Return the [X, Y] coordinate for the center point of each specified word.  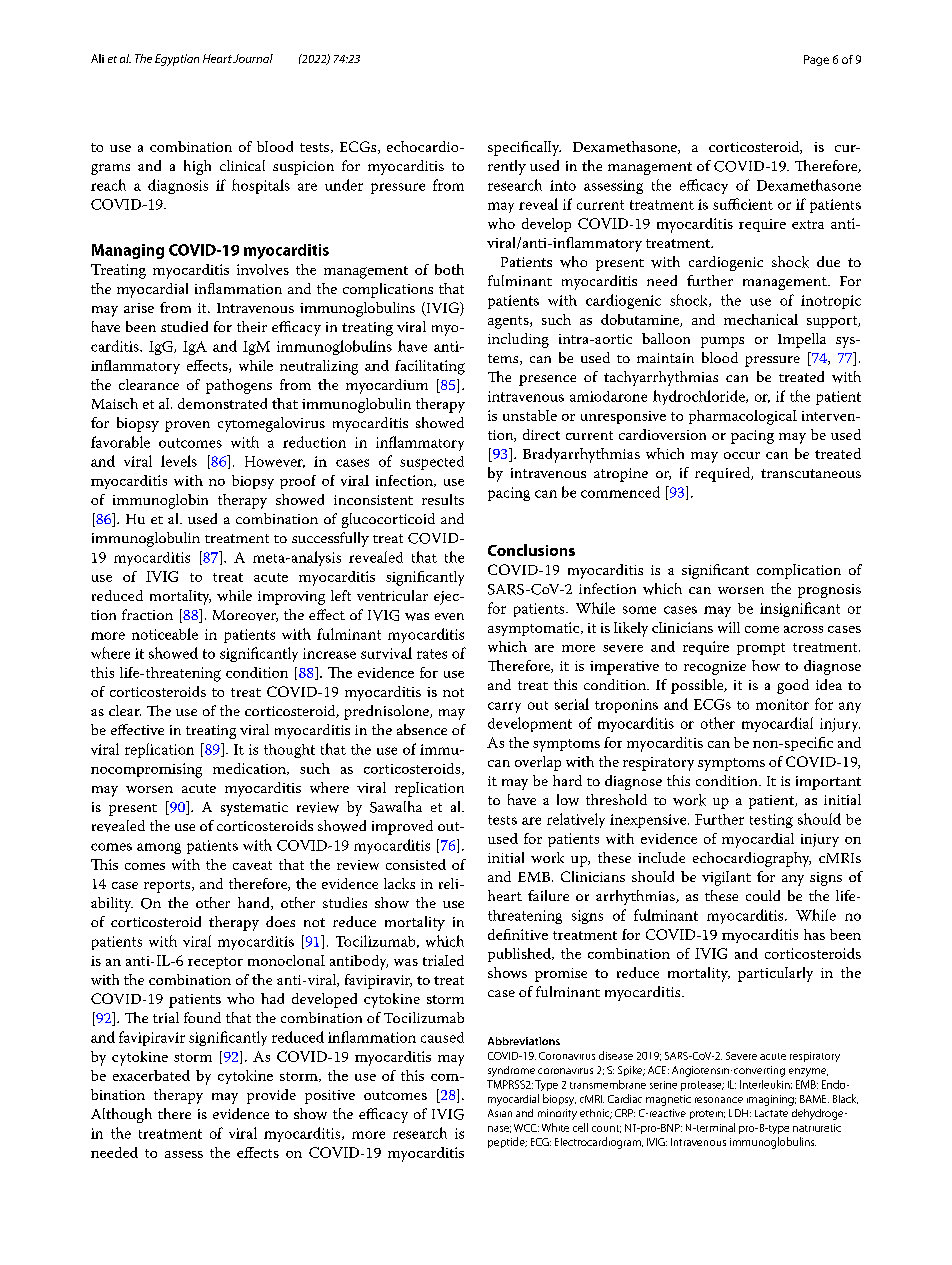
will [729, 627]
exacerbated [151, 1075]
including [518, 340]
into [563, 185]
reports [168, 886]
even [449, 616]
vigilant [726, 878]
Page [816, 60]
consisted [416, 864]
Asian [500, 1113]
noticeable [165, 634]
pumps [722, 342]
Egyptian [177, 60]
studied [184, 326]
